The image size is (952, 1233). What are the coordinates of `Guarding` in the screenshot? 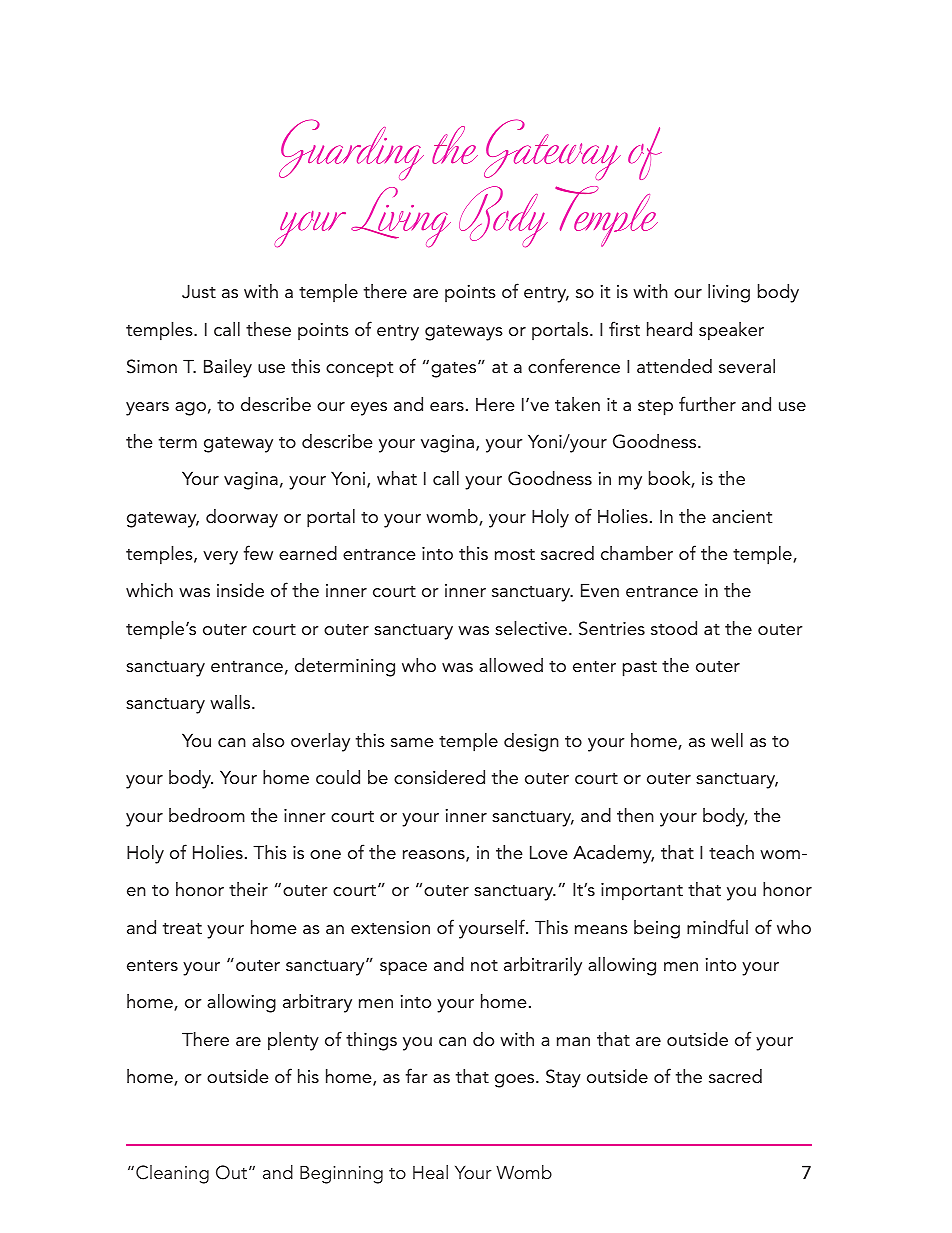 It's located at (351, 149).
